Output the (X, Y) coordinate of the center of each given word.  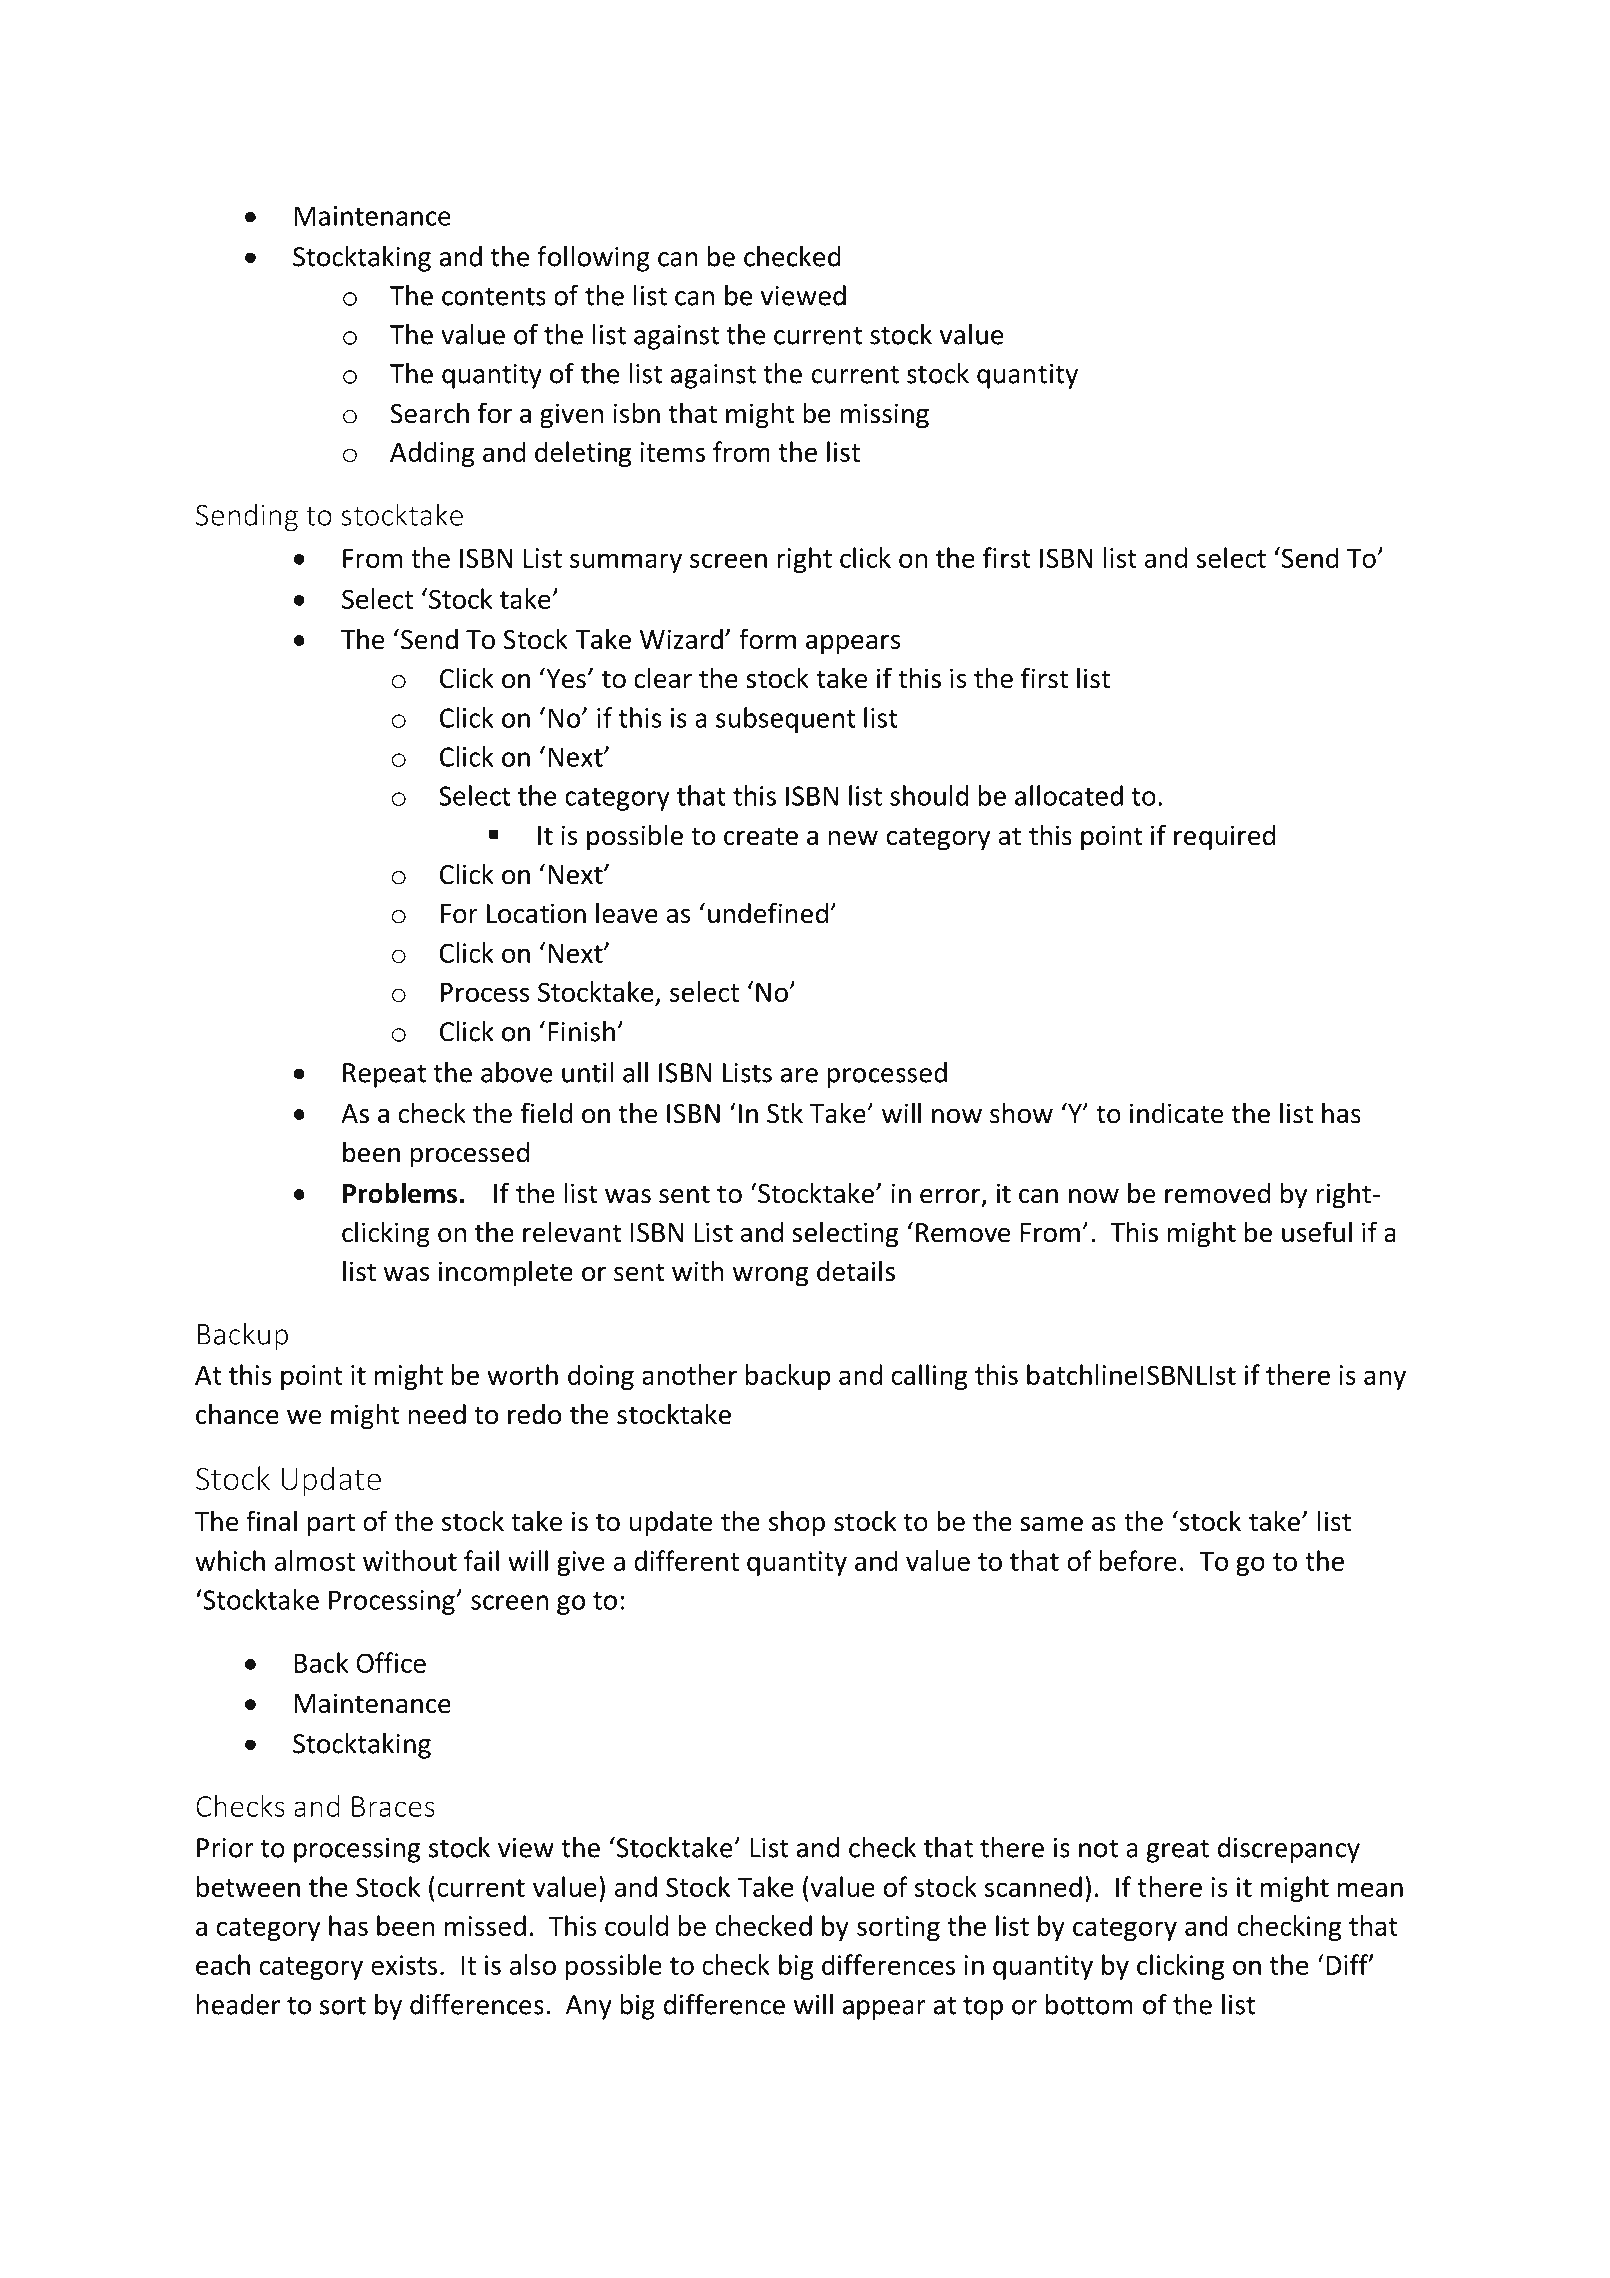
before (1138, 1560)
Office (391, 1662)
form (767, 639)
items (672, 452)
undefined (768, 913)
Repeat (384, 1075)
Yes (565, 678)
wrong (770, 1277)
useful (1317, 1232)
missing (884, 416)
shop (797, 1523)
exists (404, 1965)
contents (494, 296)
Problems (400, 1193)
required (1224, 837)
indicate (1176, 1113)
